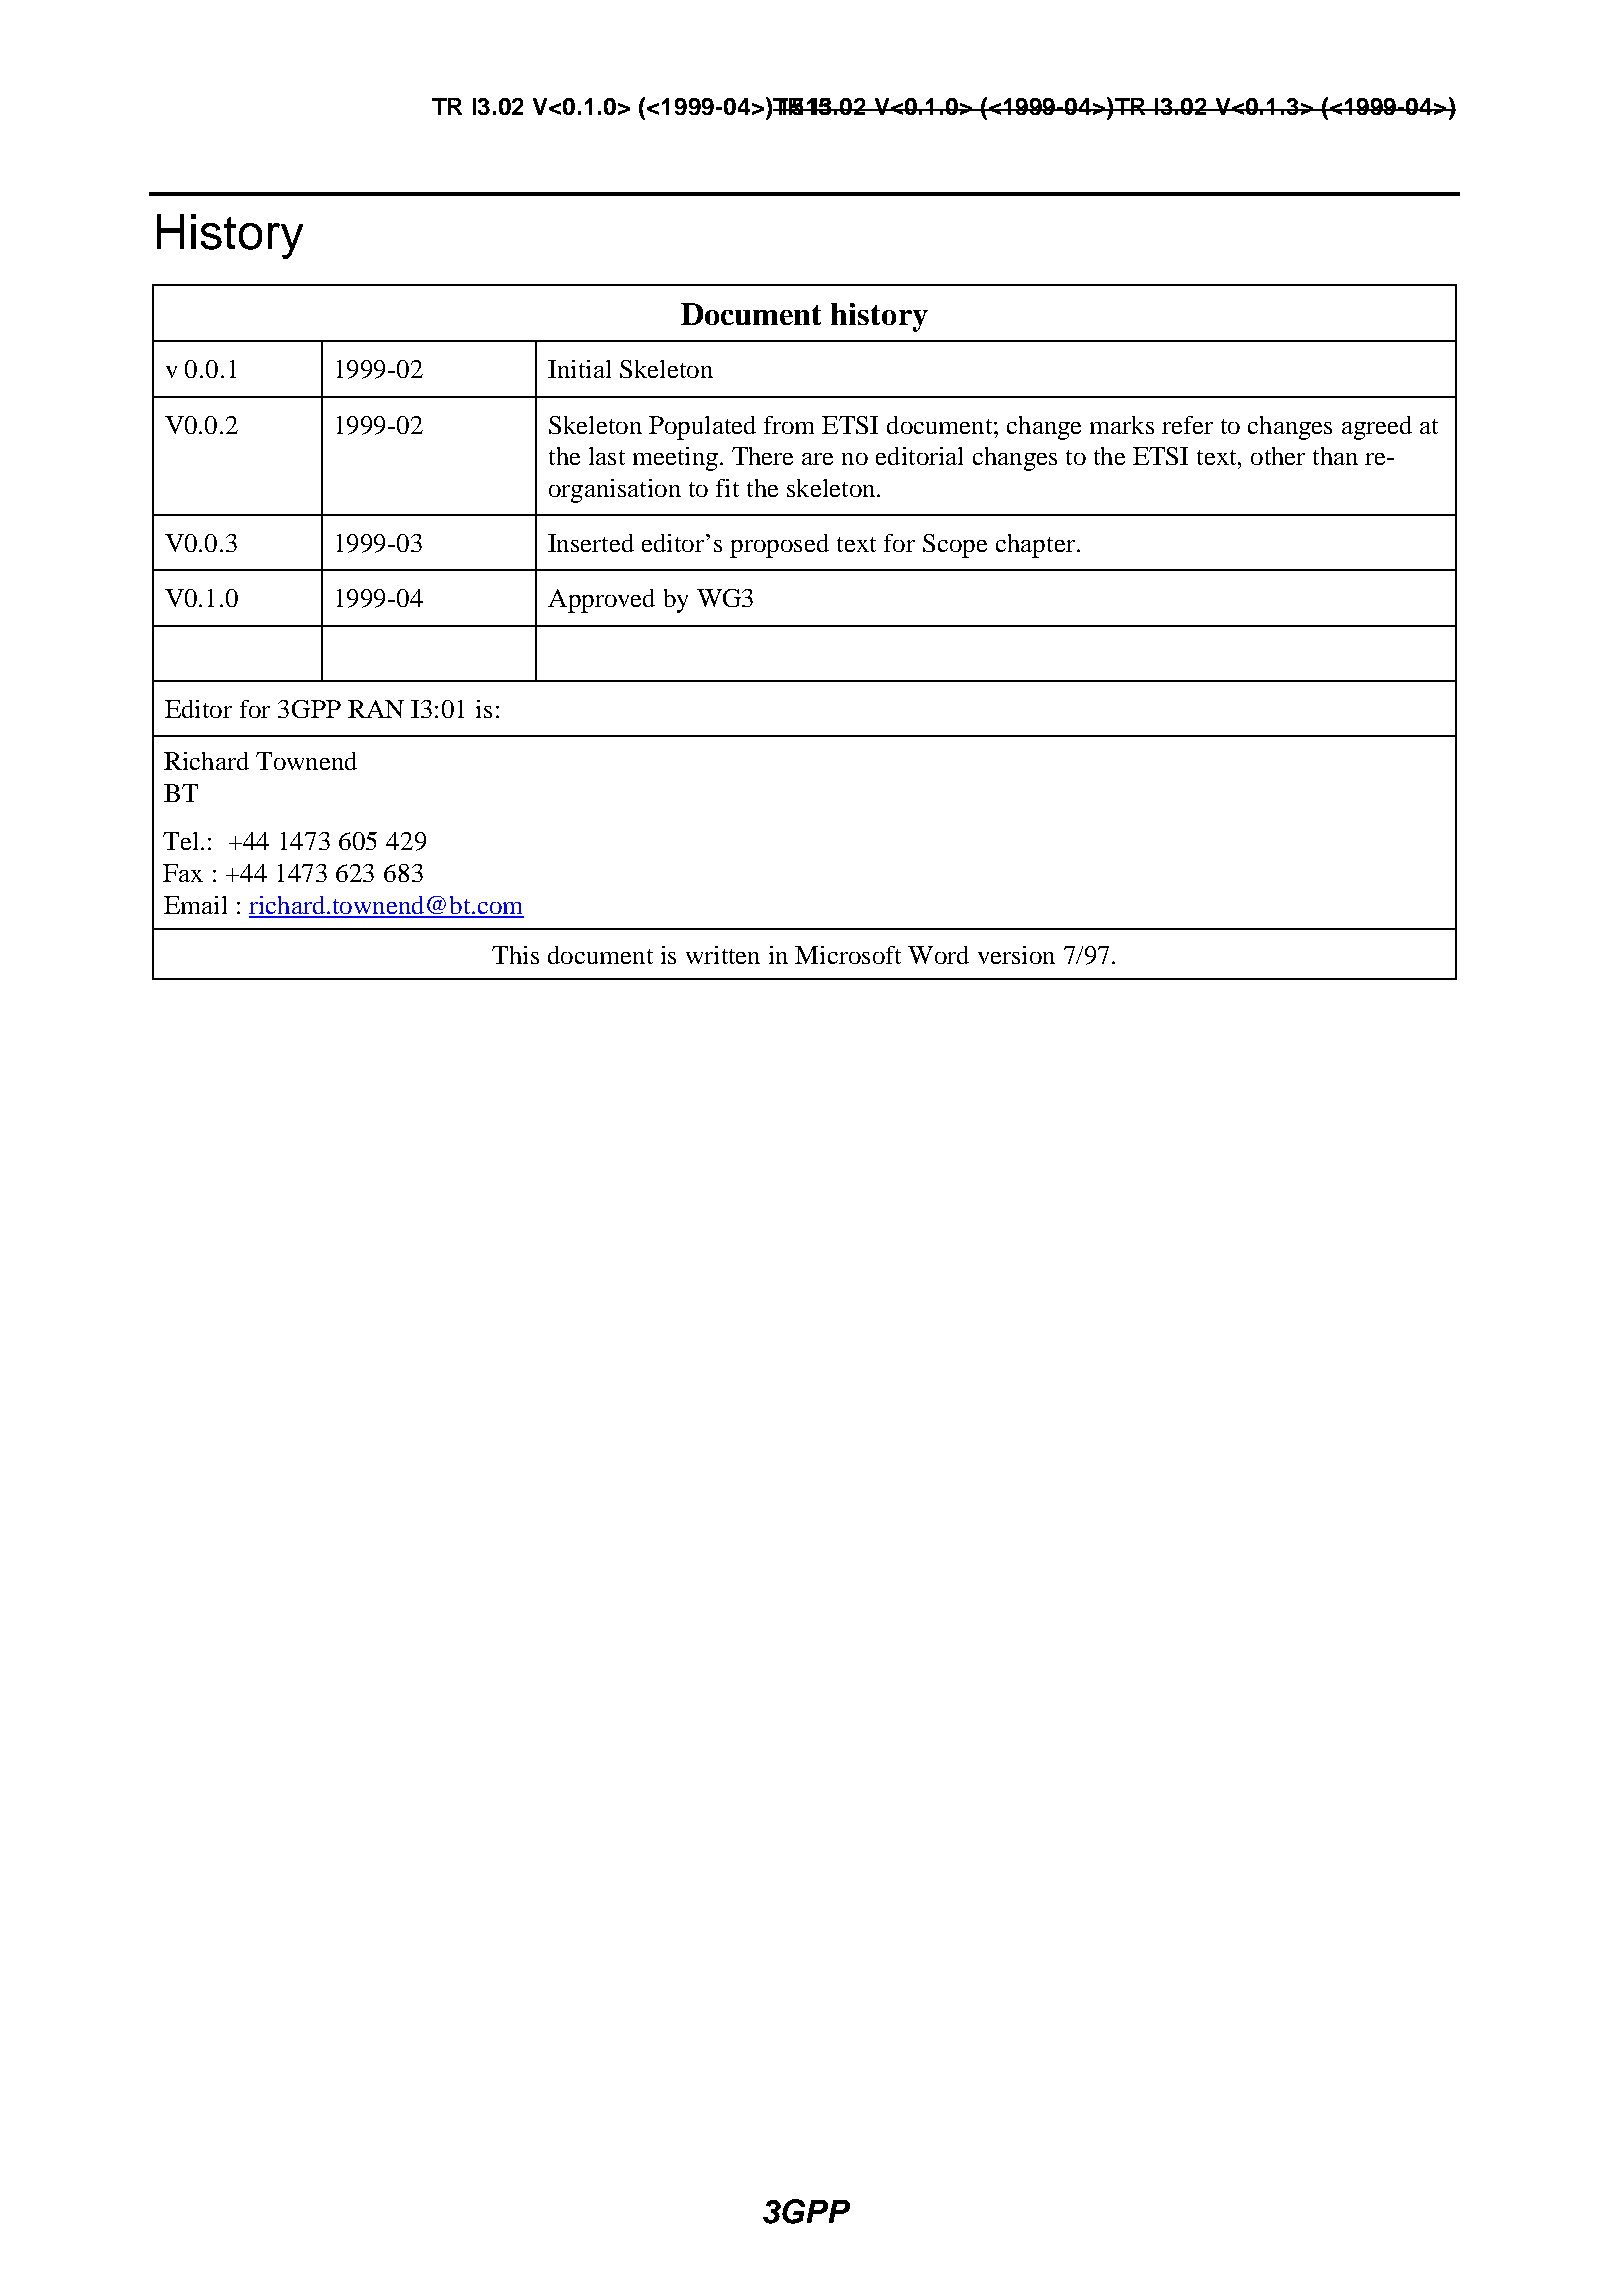  What do you see at coordinates (727, 488) in the screenshot?
I see `fit` at bounding box center [727, 488].
